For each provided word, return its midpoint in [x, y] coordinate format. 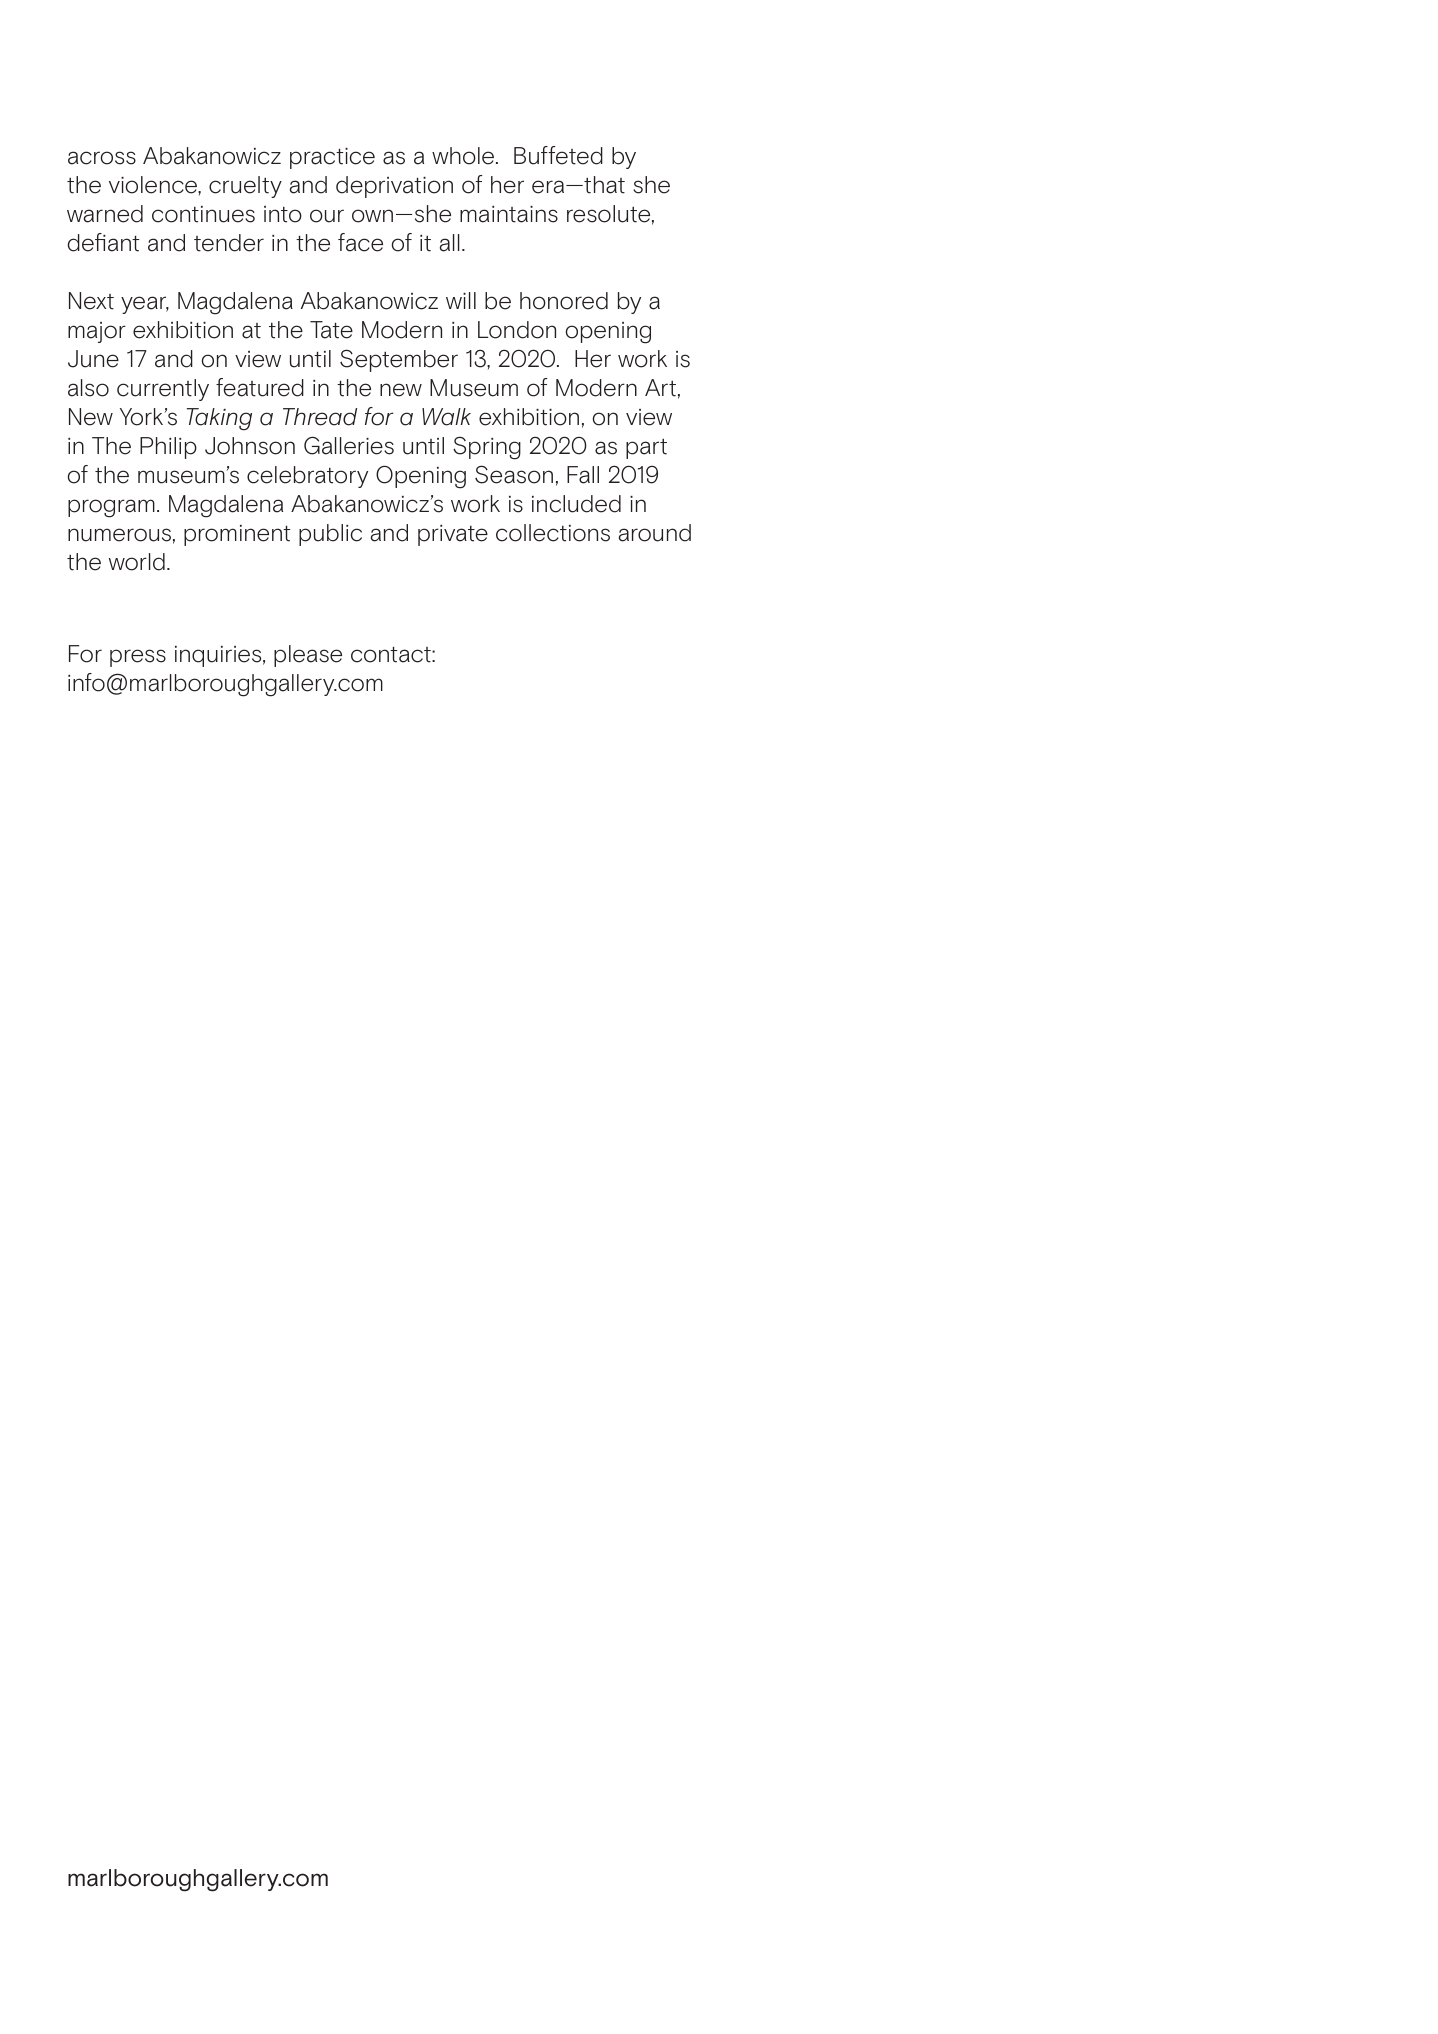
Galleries [349, 445]
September [399, 360]
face [360, 242]
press [138, 658]
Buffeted [558, 155]
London [517, 330]
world [137, 562]
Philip [168, 448]
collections [553, 533]
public [330, 535]
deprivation [394, 187]
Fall [583, 475]
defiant [103, 242]
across [102, 158]
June [93, 359]
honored [564, 301]
